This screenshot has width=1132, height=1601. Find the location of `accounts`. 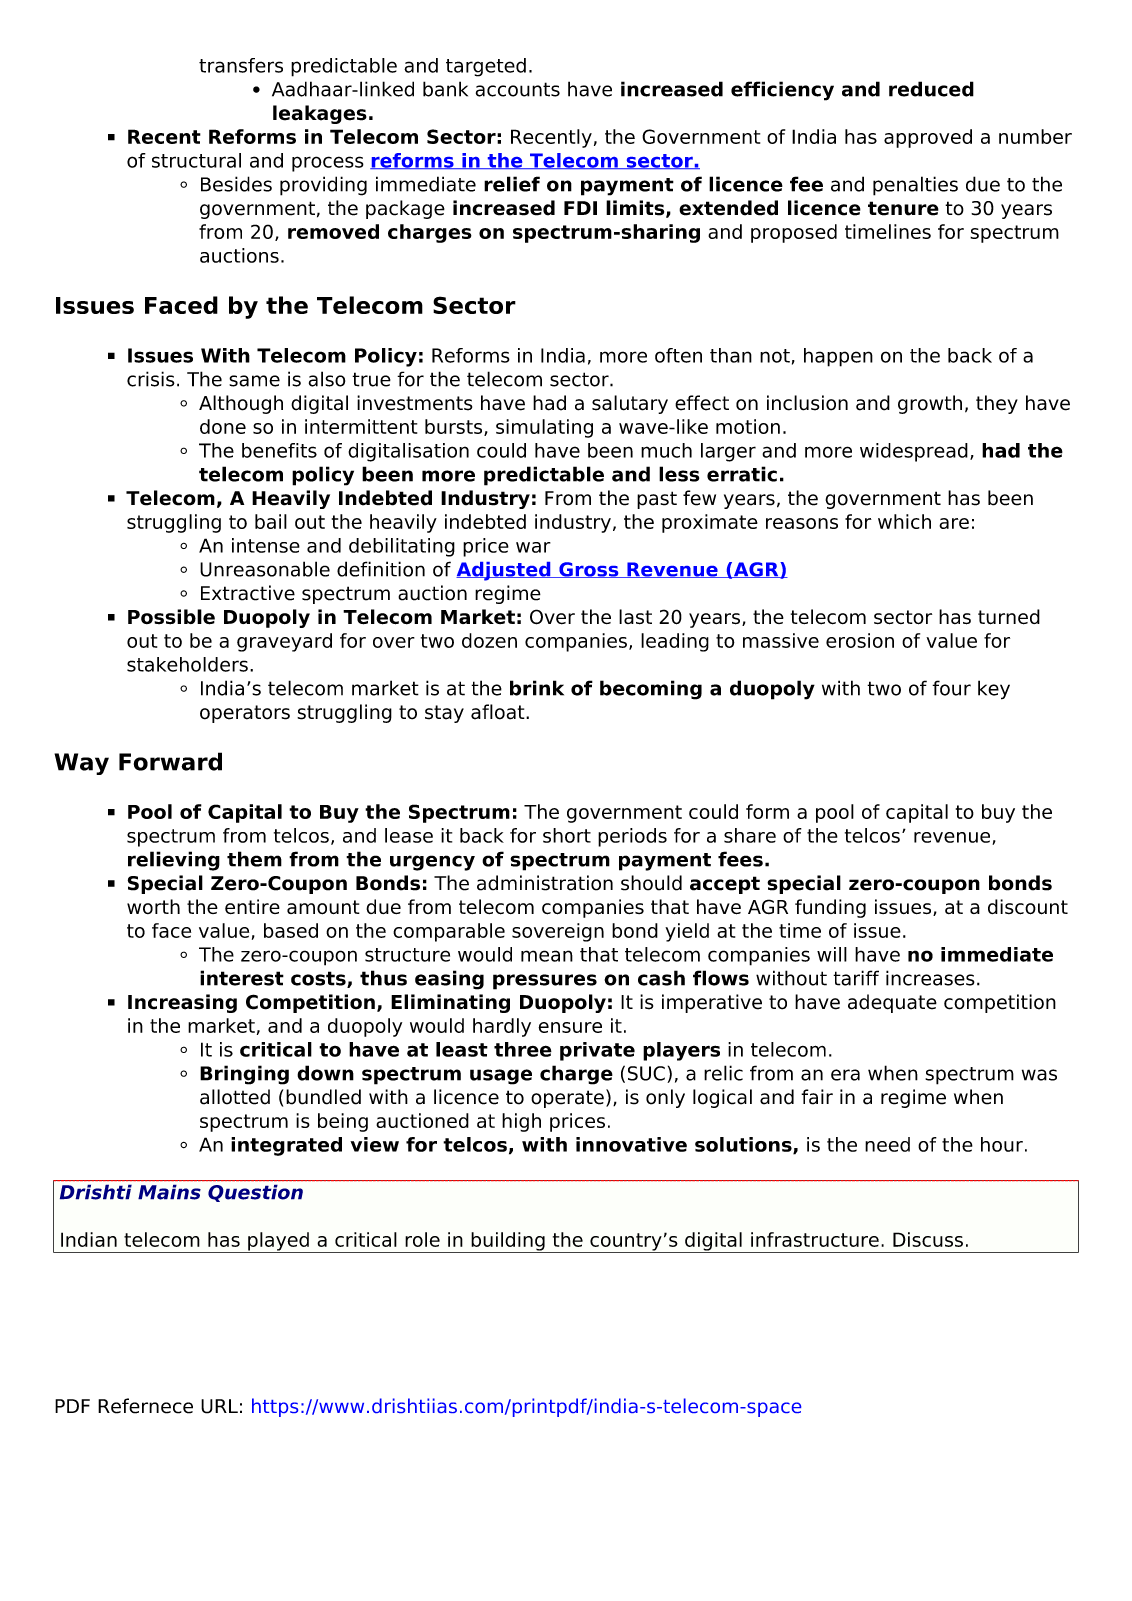

accounts is located at coordinates (518, 89).
